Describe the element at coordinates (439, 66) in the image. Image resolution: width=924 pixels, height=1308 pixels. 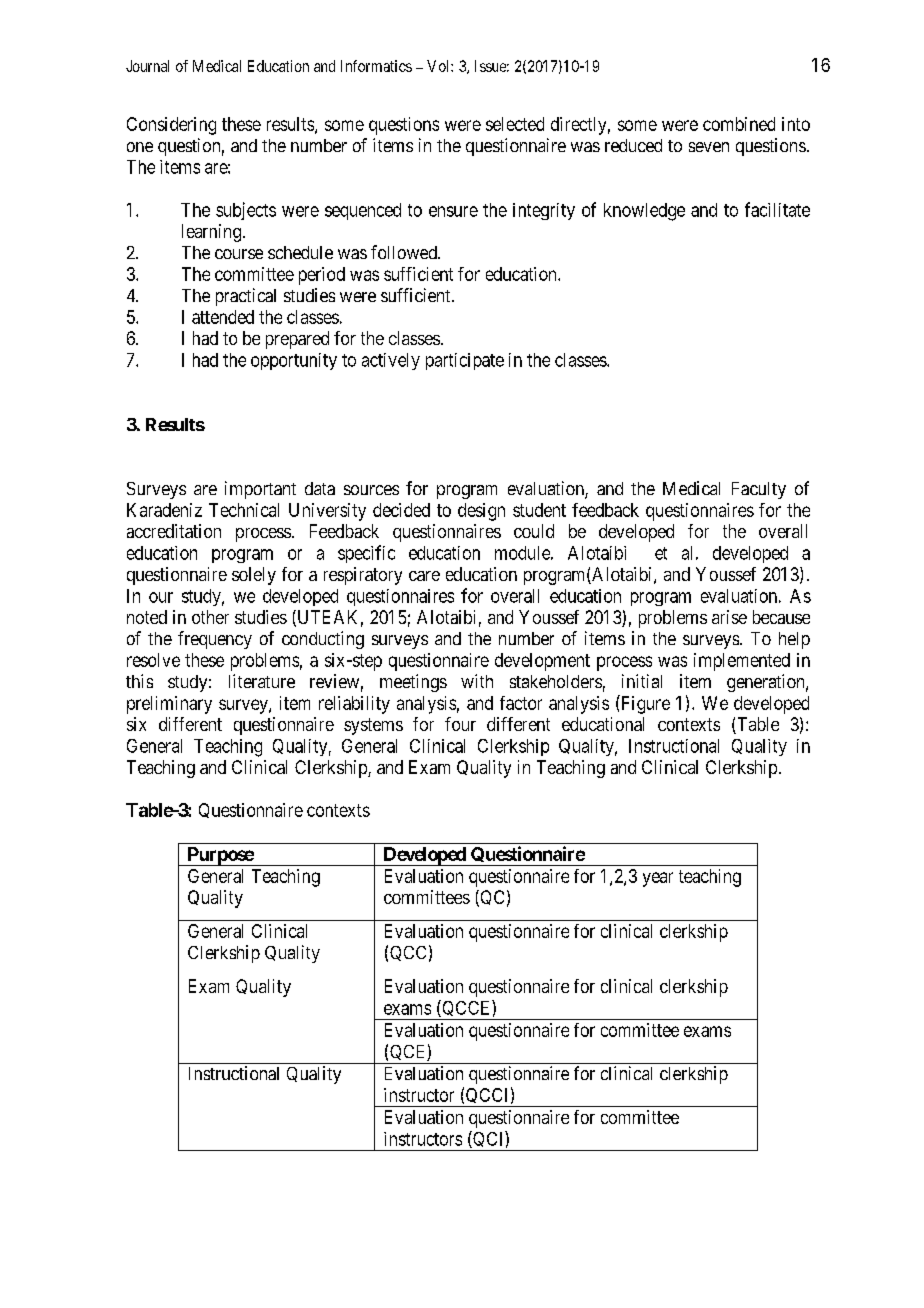
I see `Vol` at that location.
